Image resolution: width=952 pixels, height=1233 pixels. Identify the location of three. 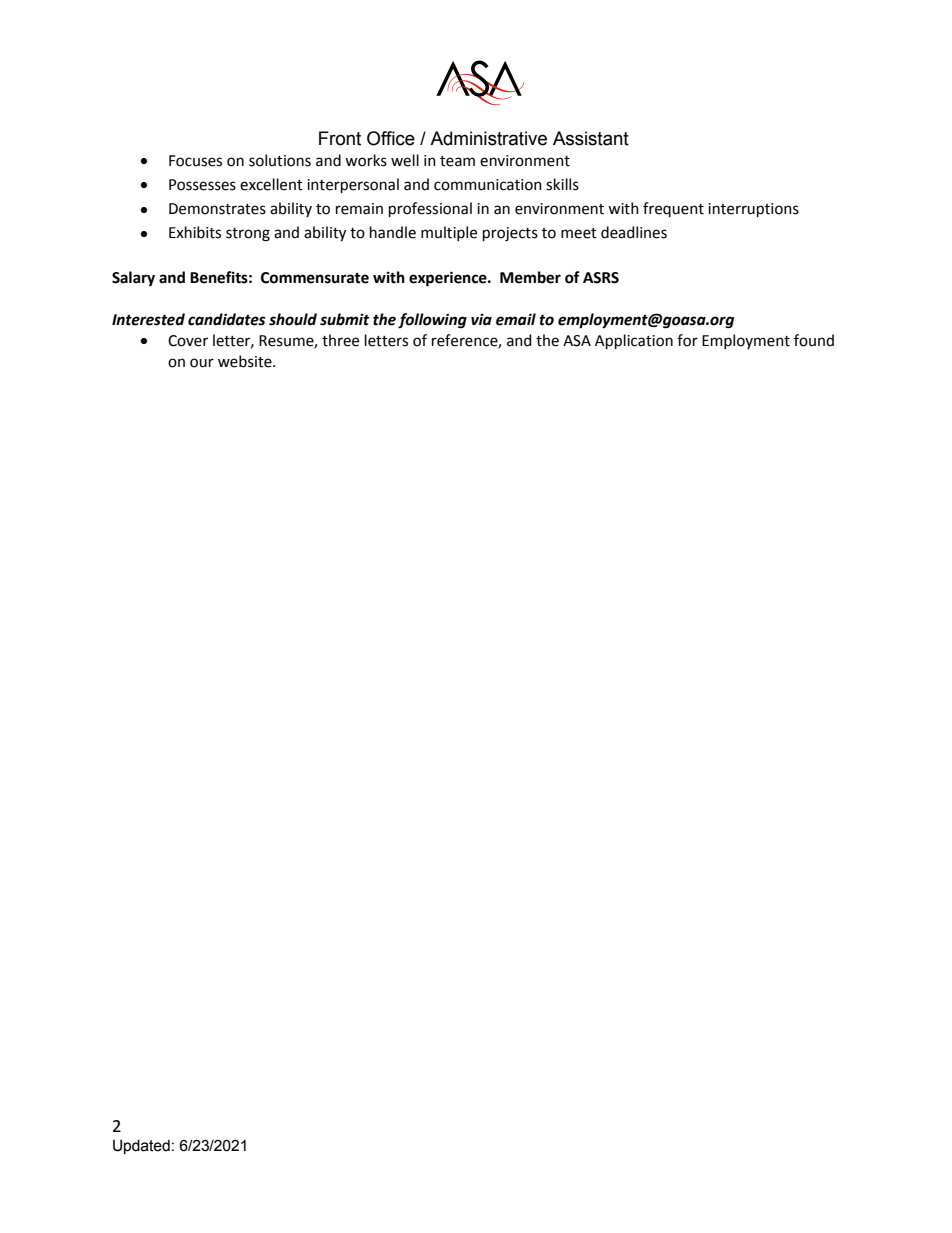
(340, 340).
